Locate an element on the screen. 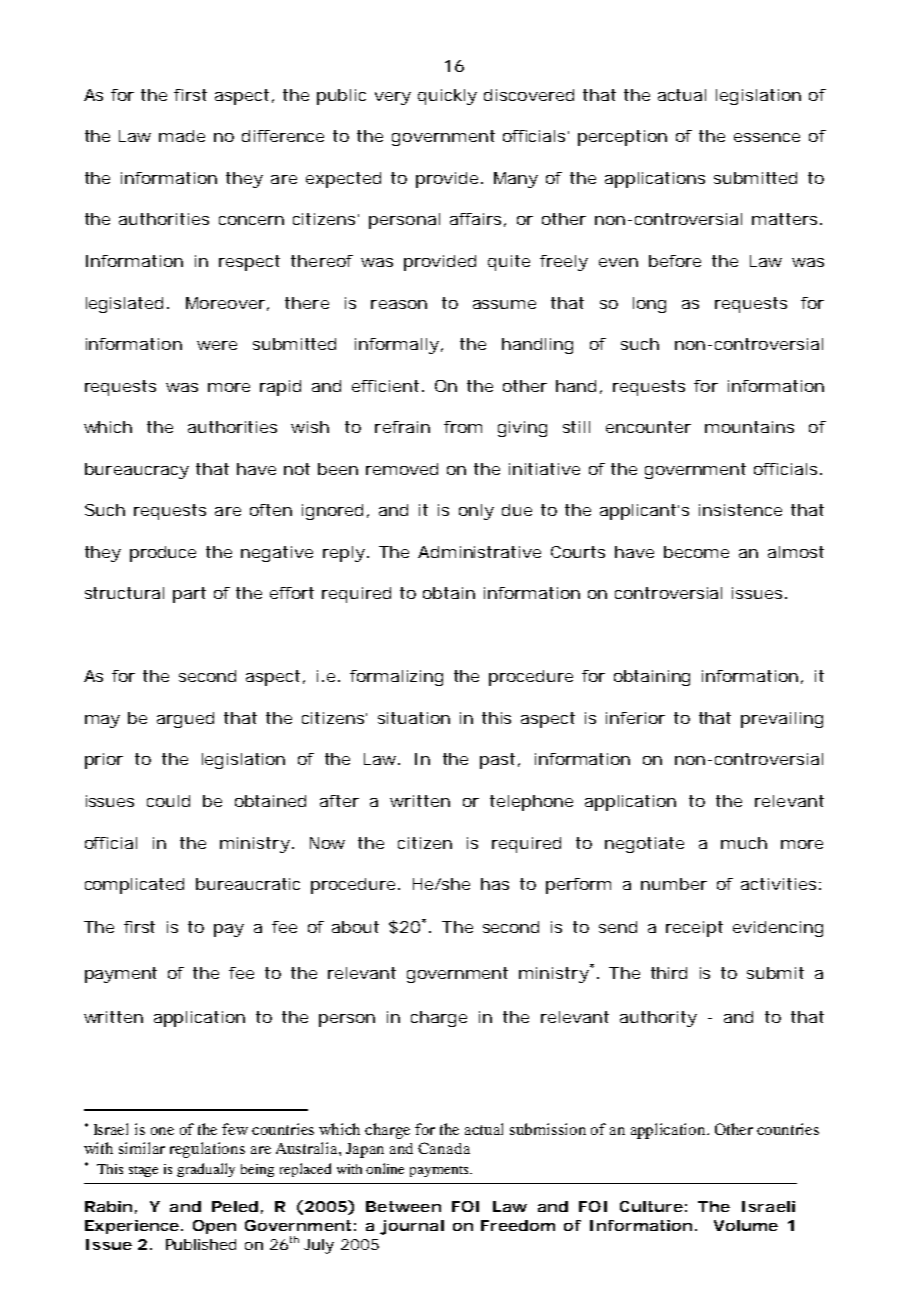  bureaucracy is located at coordinates (137, 471).
